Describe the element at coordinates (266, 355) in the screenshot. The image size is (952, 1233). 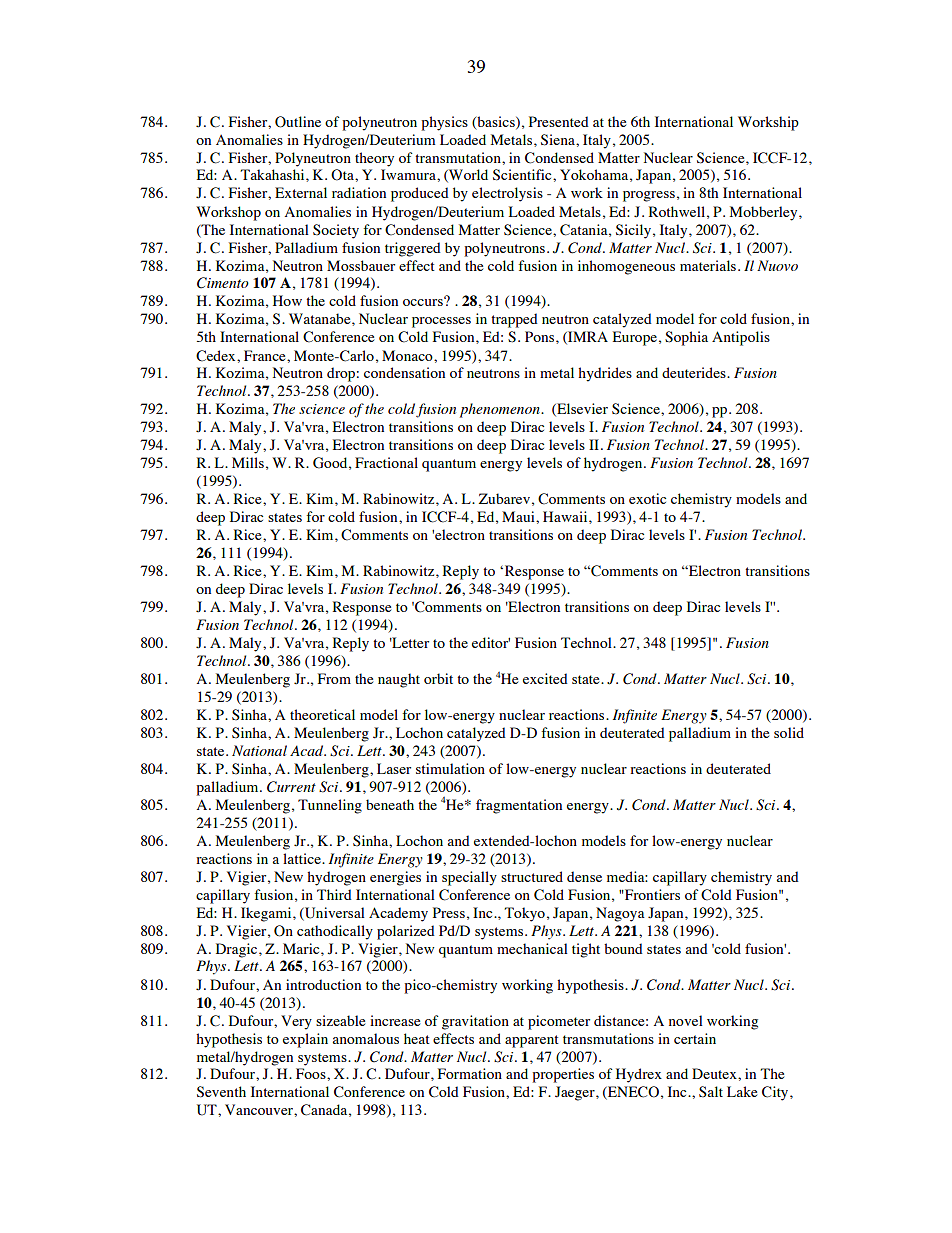
I see `France` at that location.
